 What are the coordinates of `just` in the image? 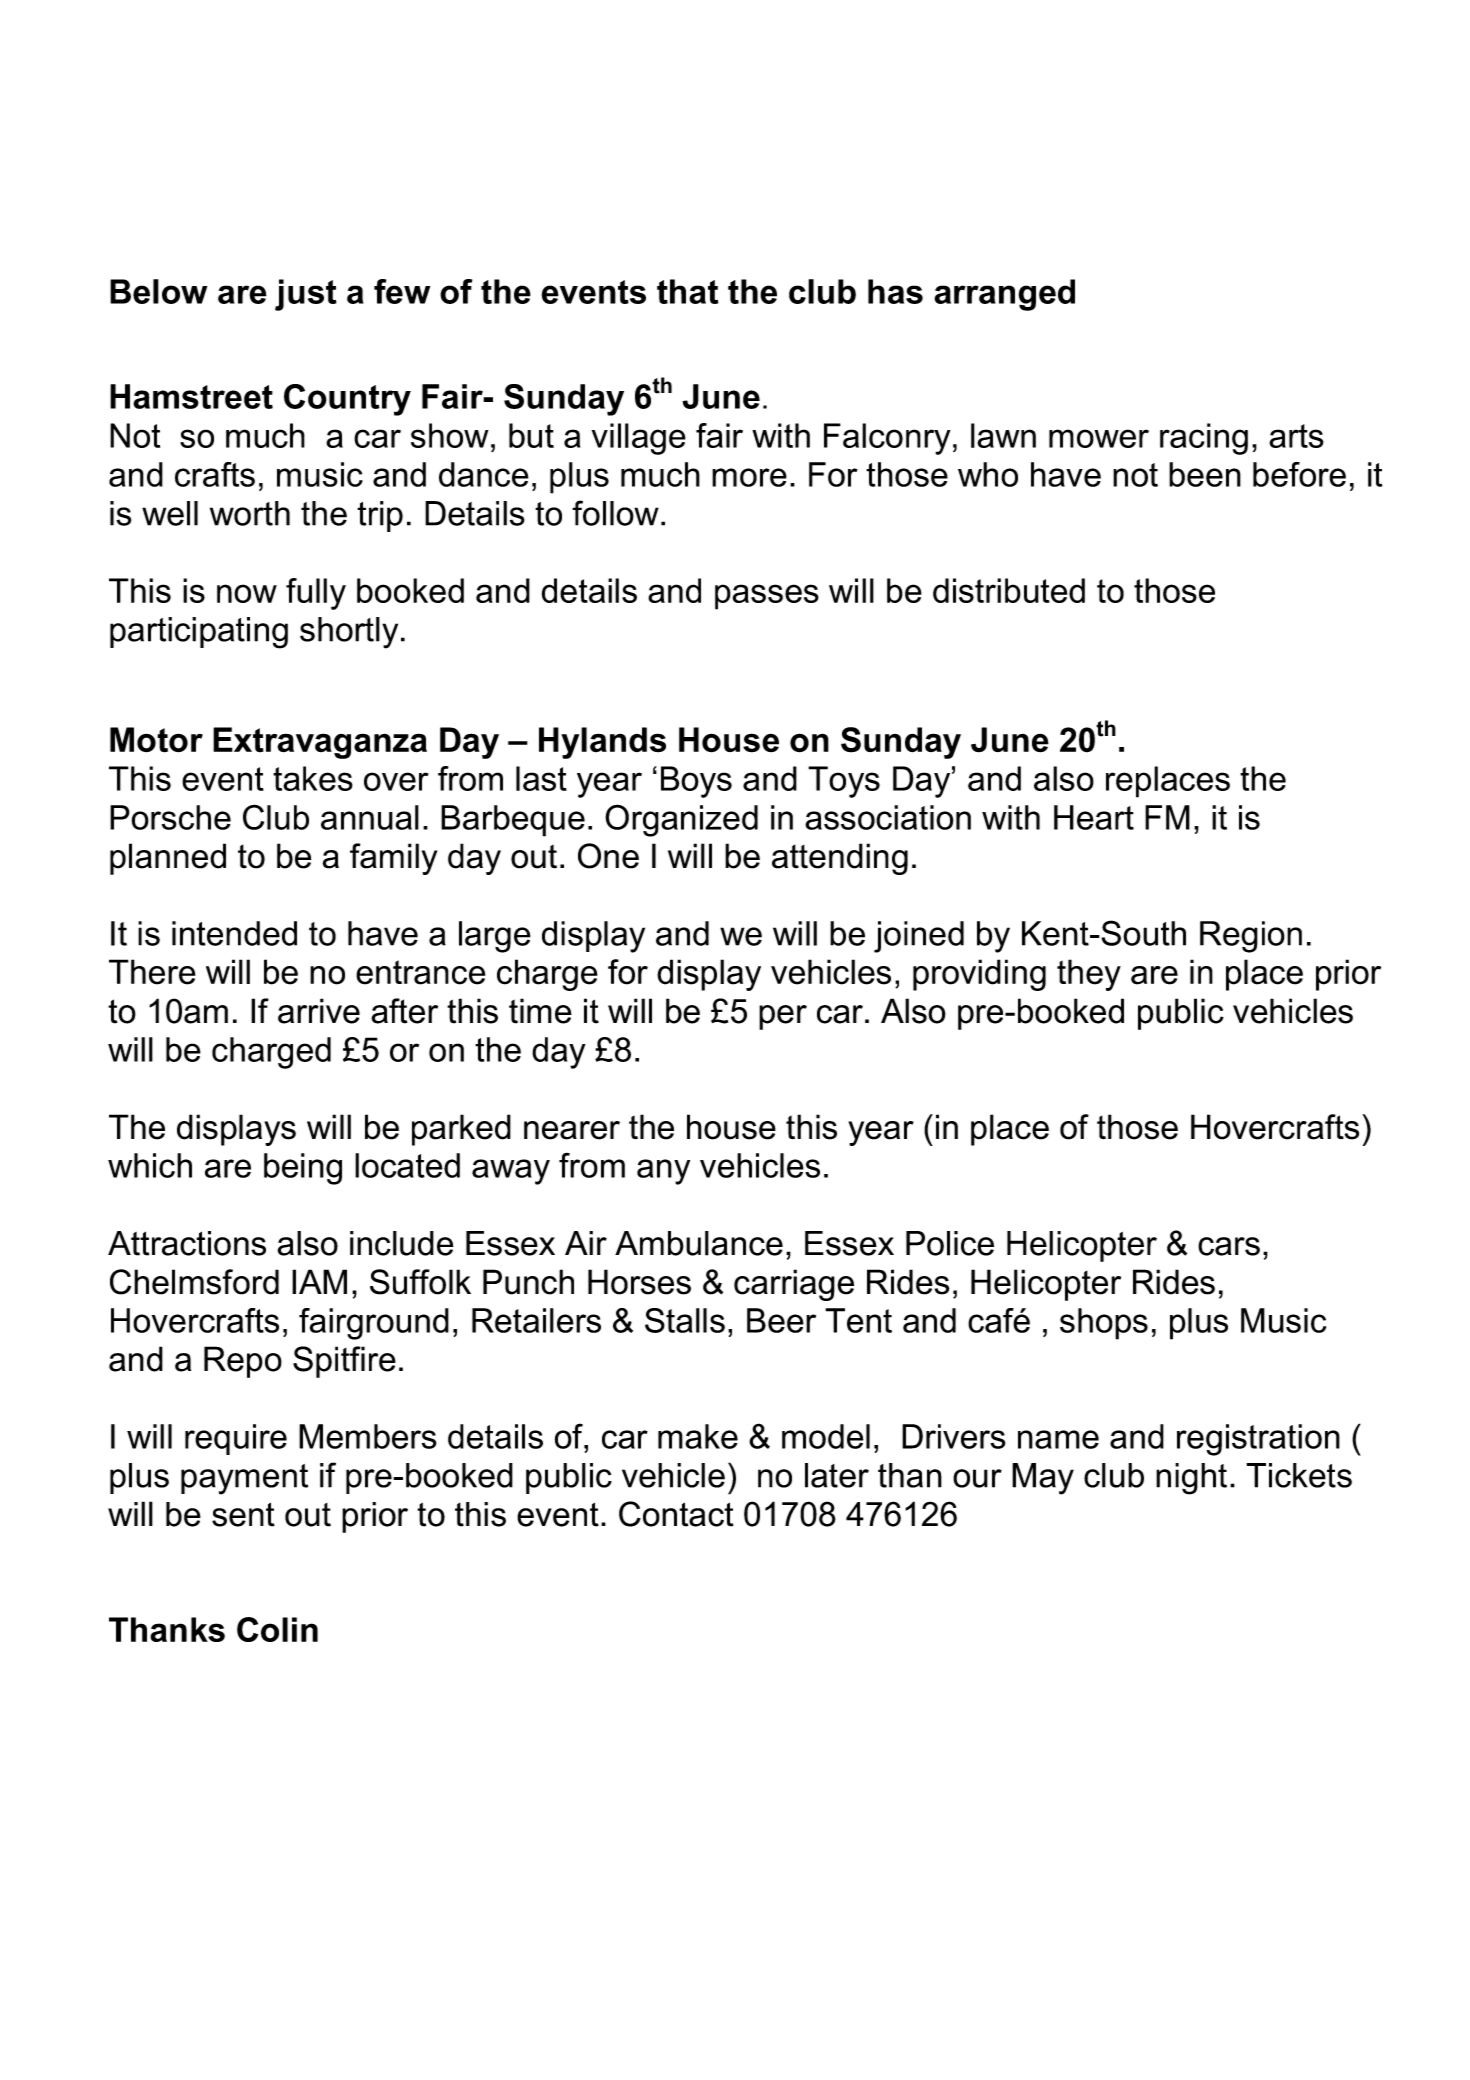 It's located at (306, 295).
